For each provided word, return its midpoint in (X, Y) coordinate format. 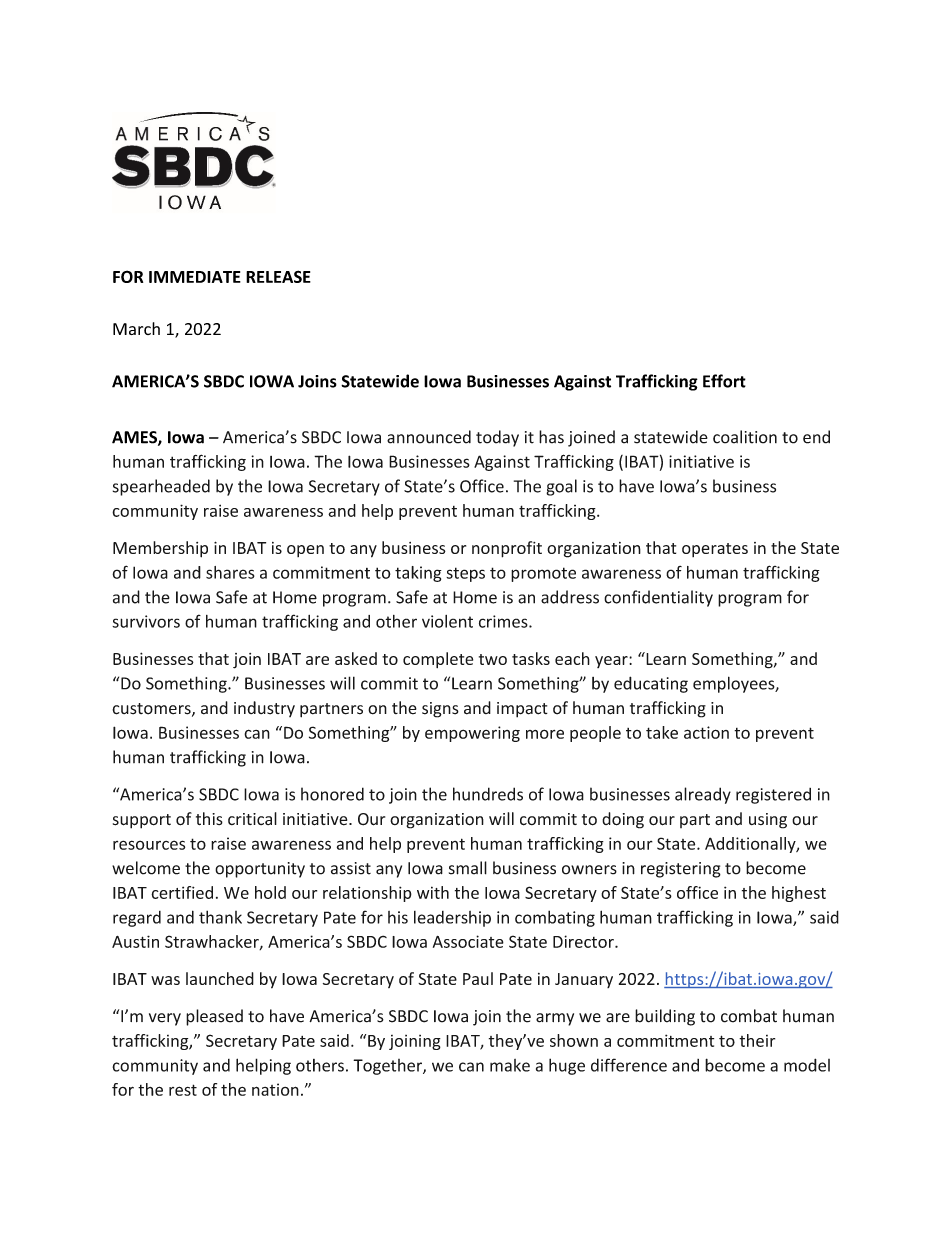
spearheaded (161, 487)
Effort (724, 381)
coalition (745, 437)
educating (651, 684)
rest (183, 1090)
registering (681, 870)
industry (264, 709)
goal (561, 487)
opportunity (260, 870)
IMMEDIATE (195, 277)
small (468, 868)
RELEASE (278, 276)
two (493, 659)
